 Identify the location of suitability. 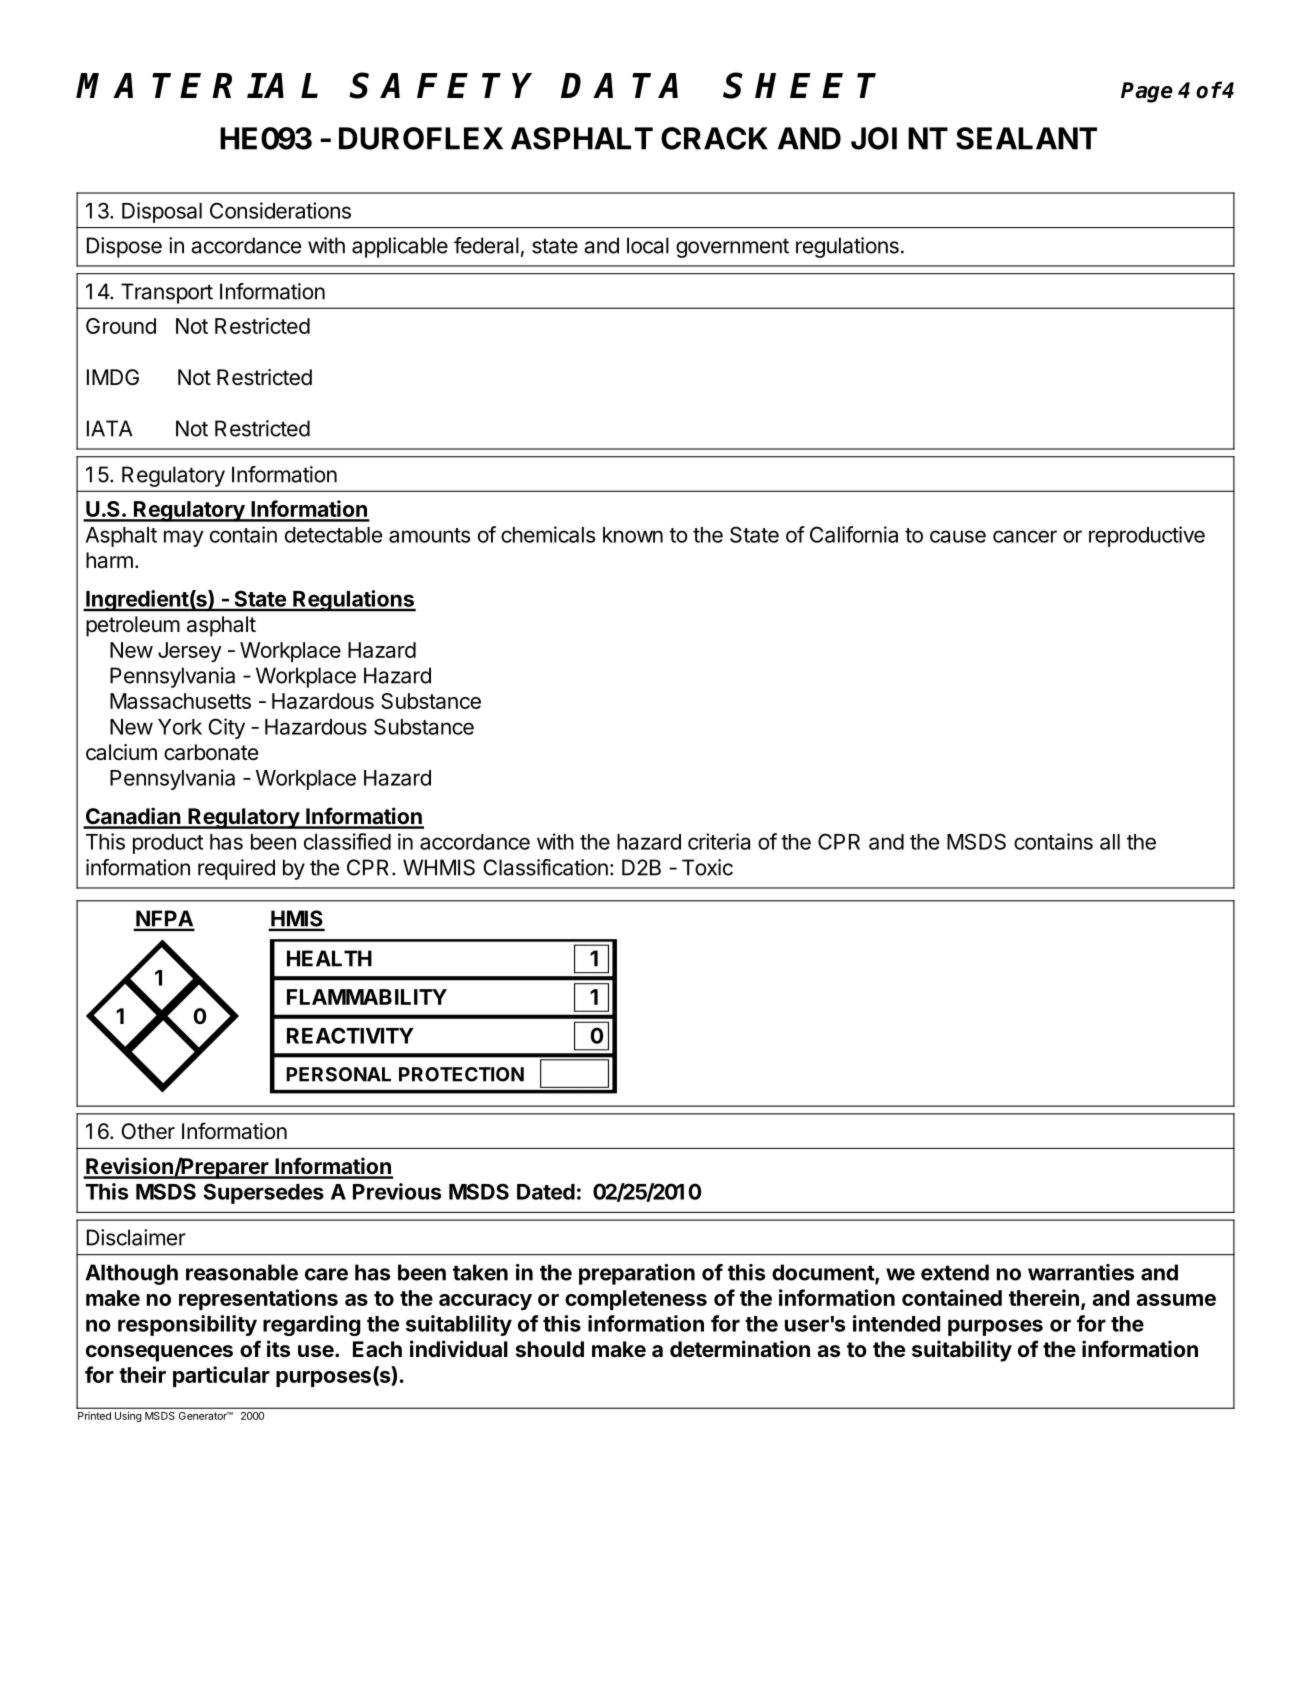
(962, 1351).
